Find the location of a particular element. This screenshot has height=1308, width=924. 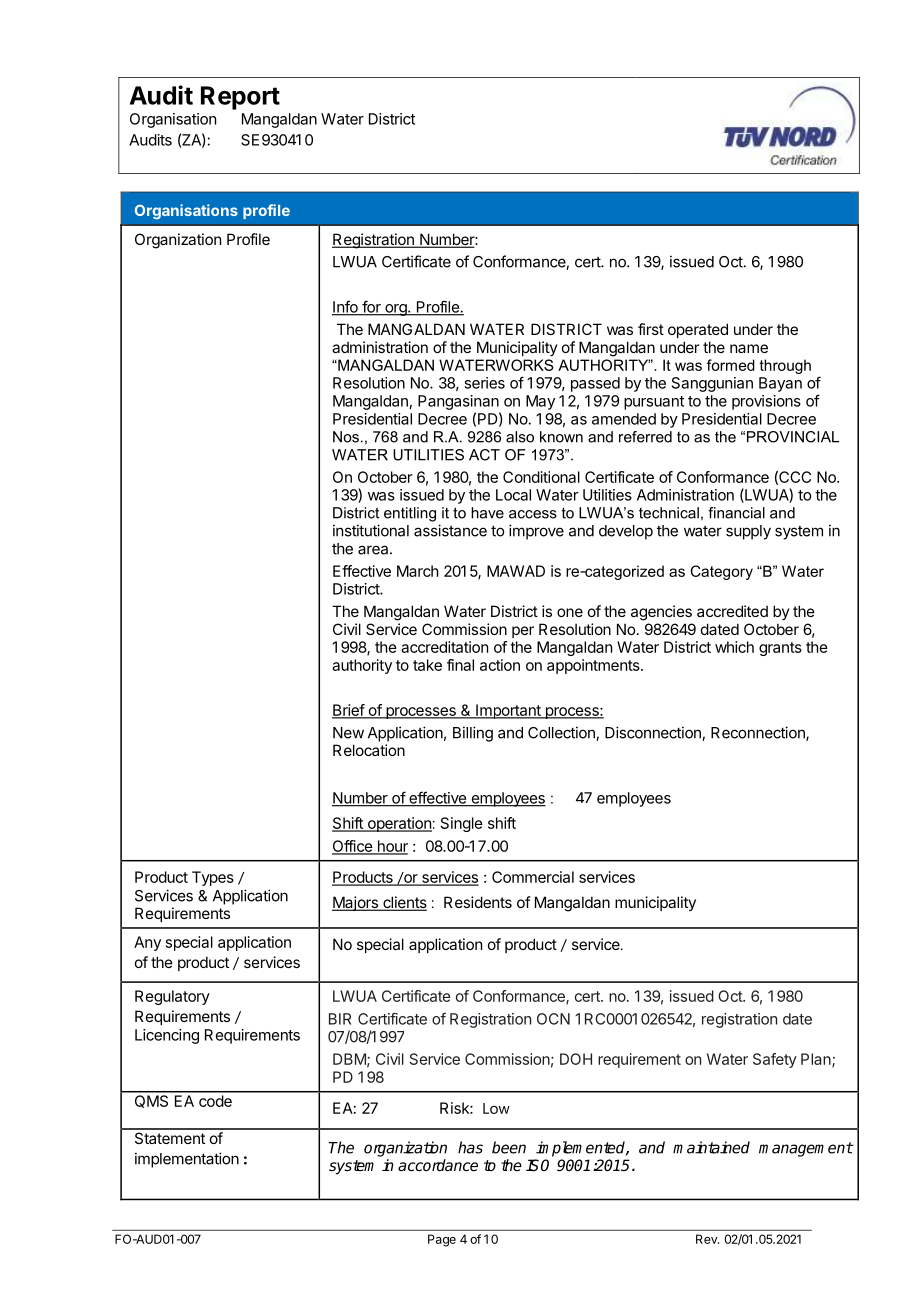

series is located at coordinates (484, 383).
